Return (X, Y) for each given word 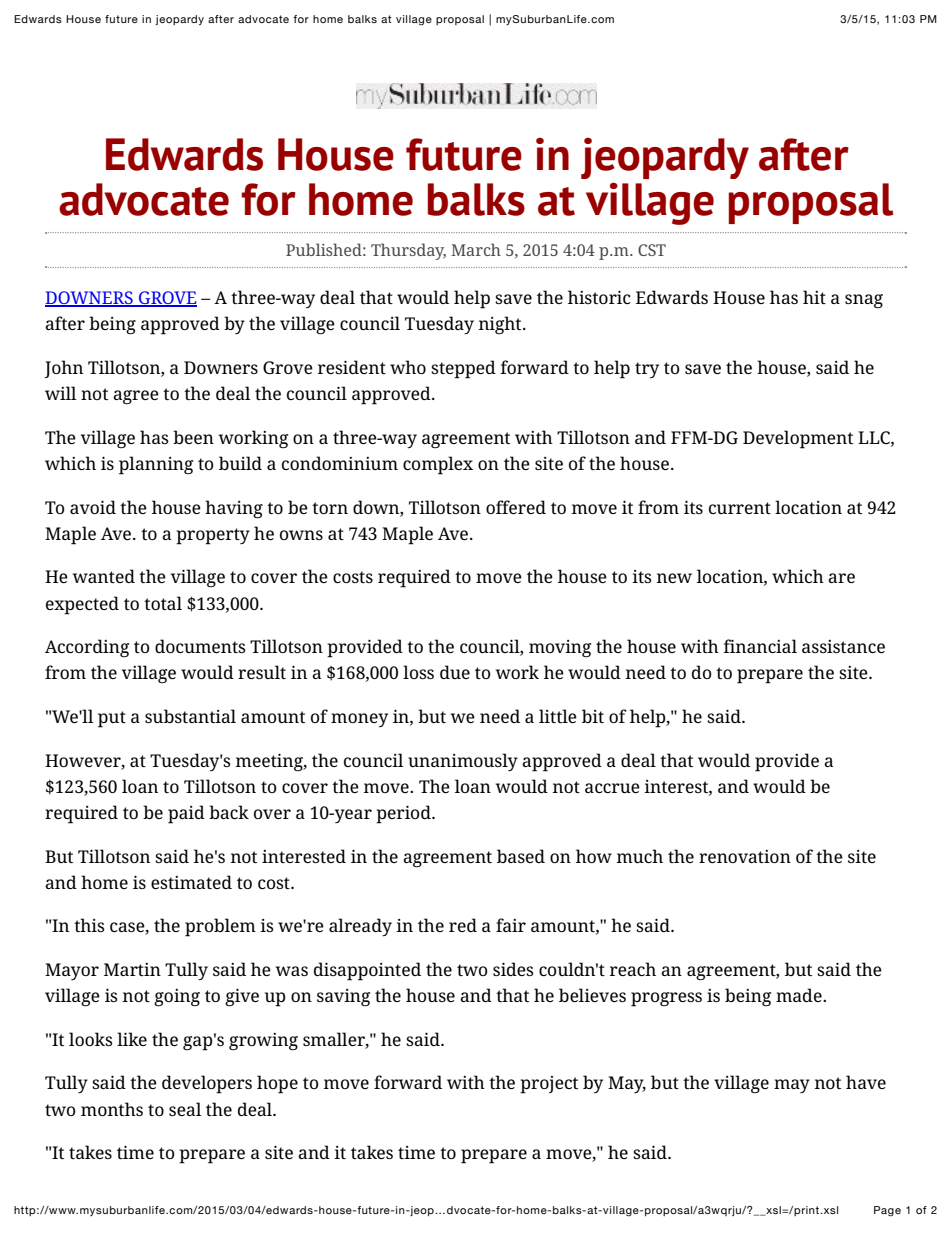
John (64, 369)
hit (814, 297)
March (476, 249)
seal (185, 1109)
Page (887, 1211)
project (549, 1085)
